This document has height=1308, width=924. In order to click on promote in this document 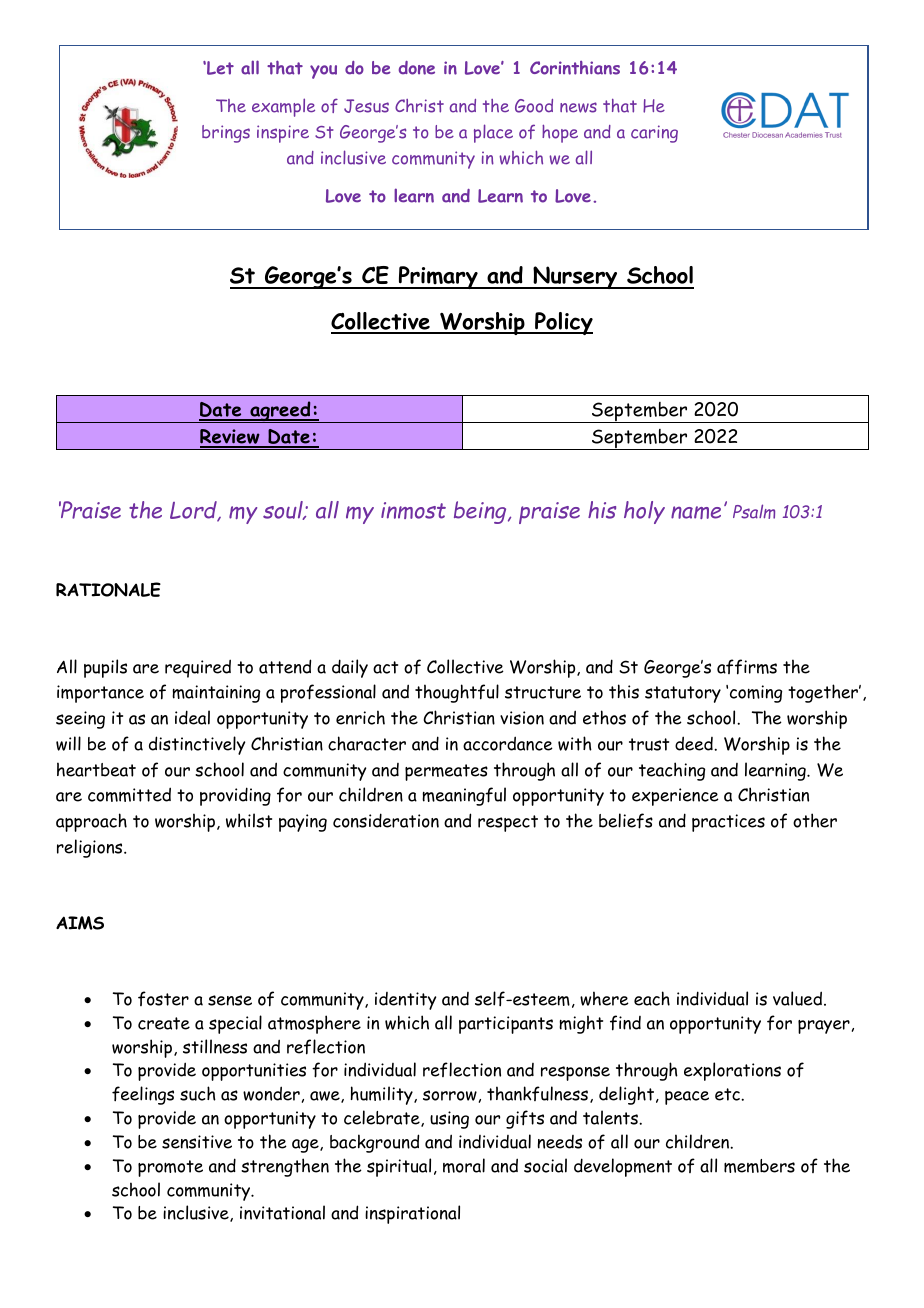, I will do `click(170, 1168)`.
